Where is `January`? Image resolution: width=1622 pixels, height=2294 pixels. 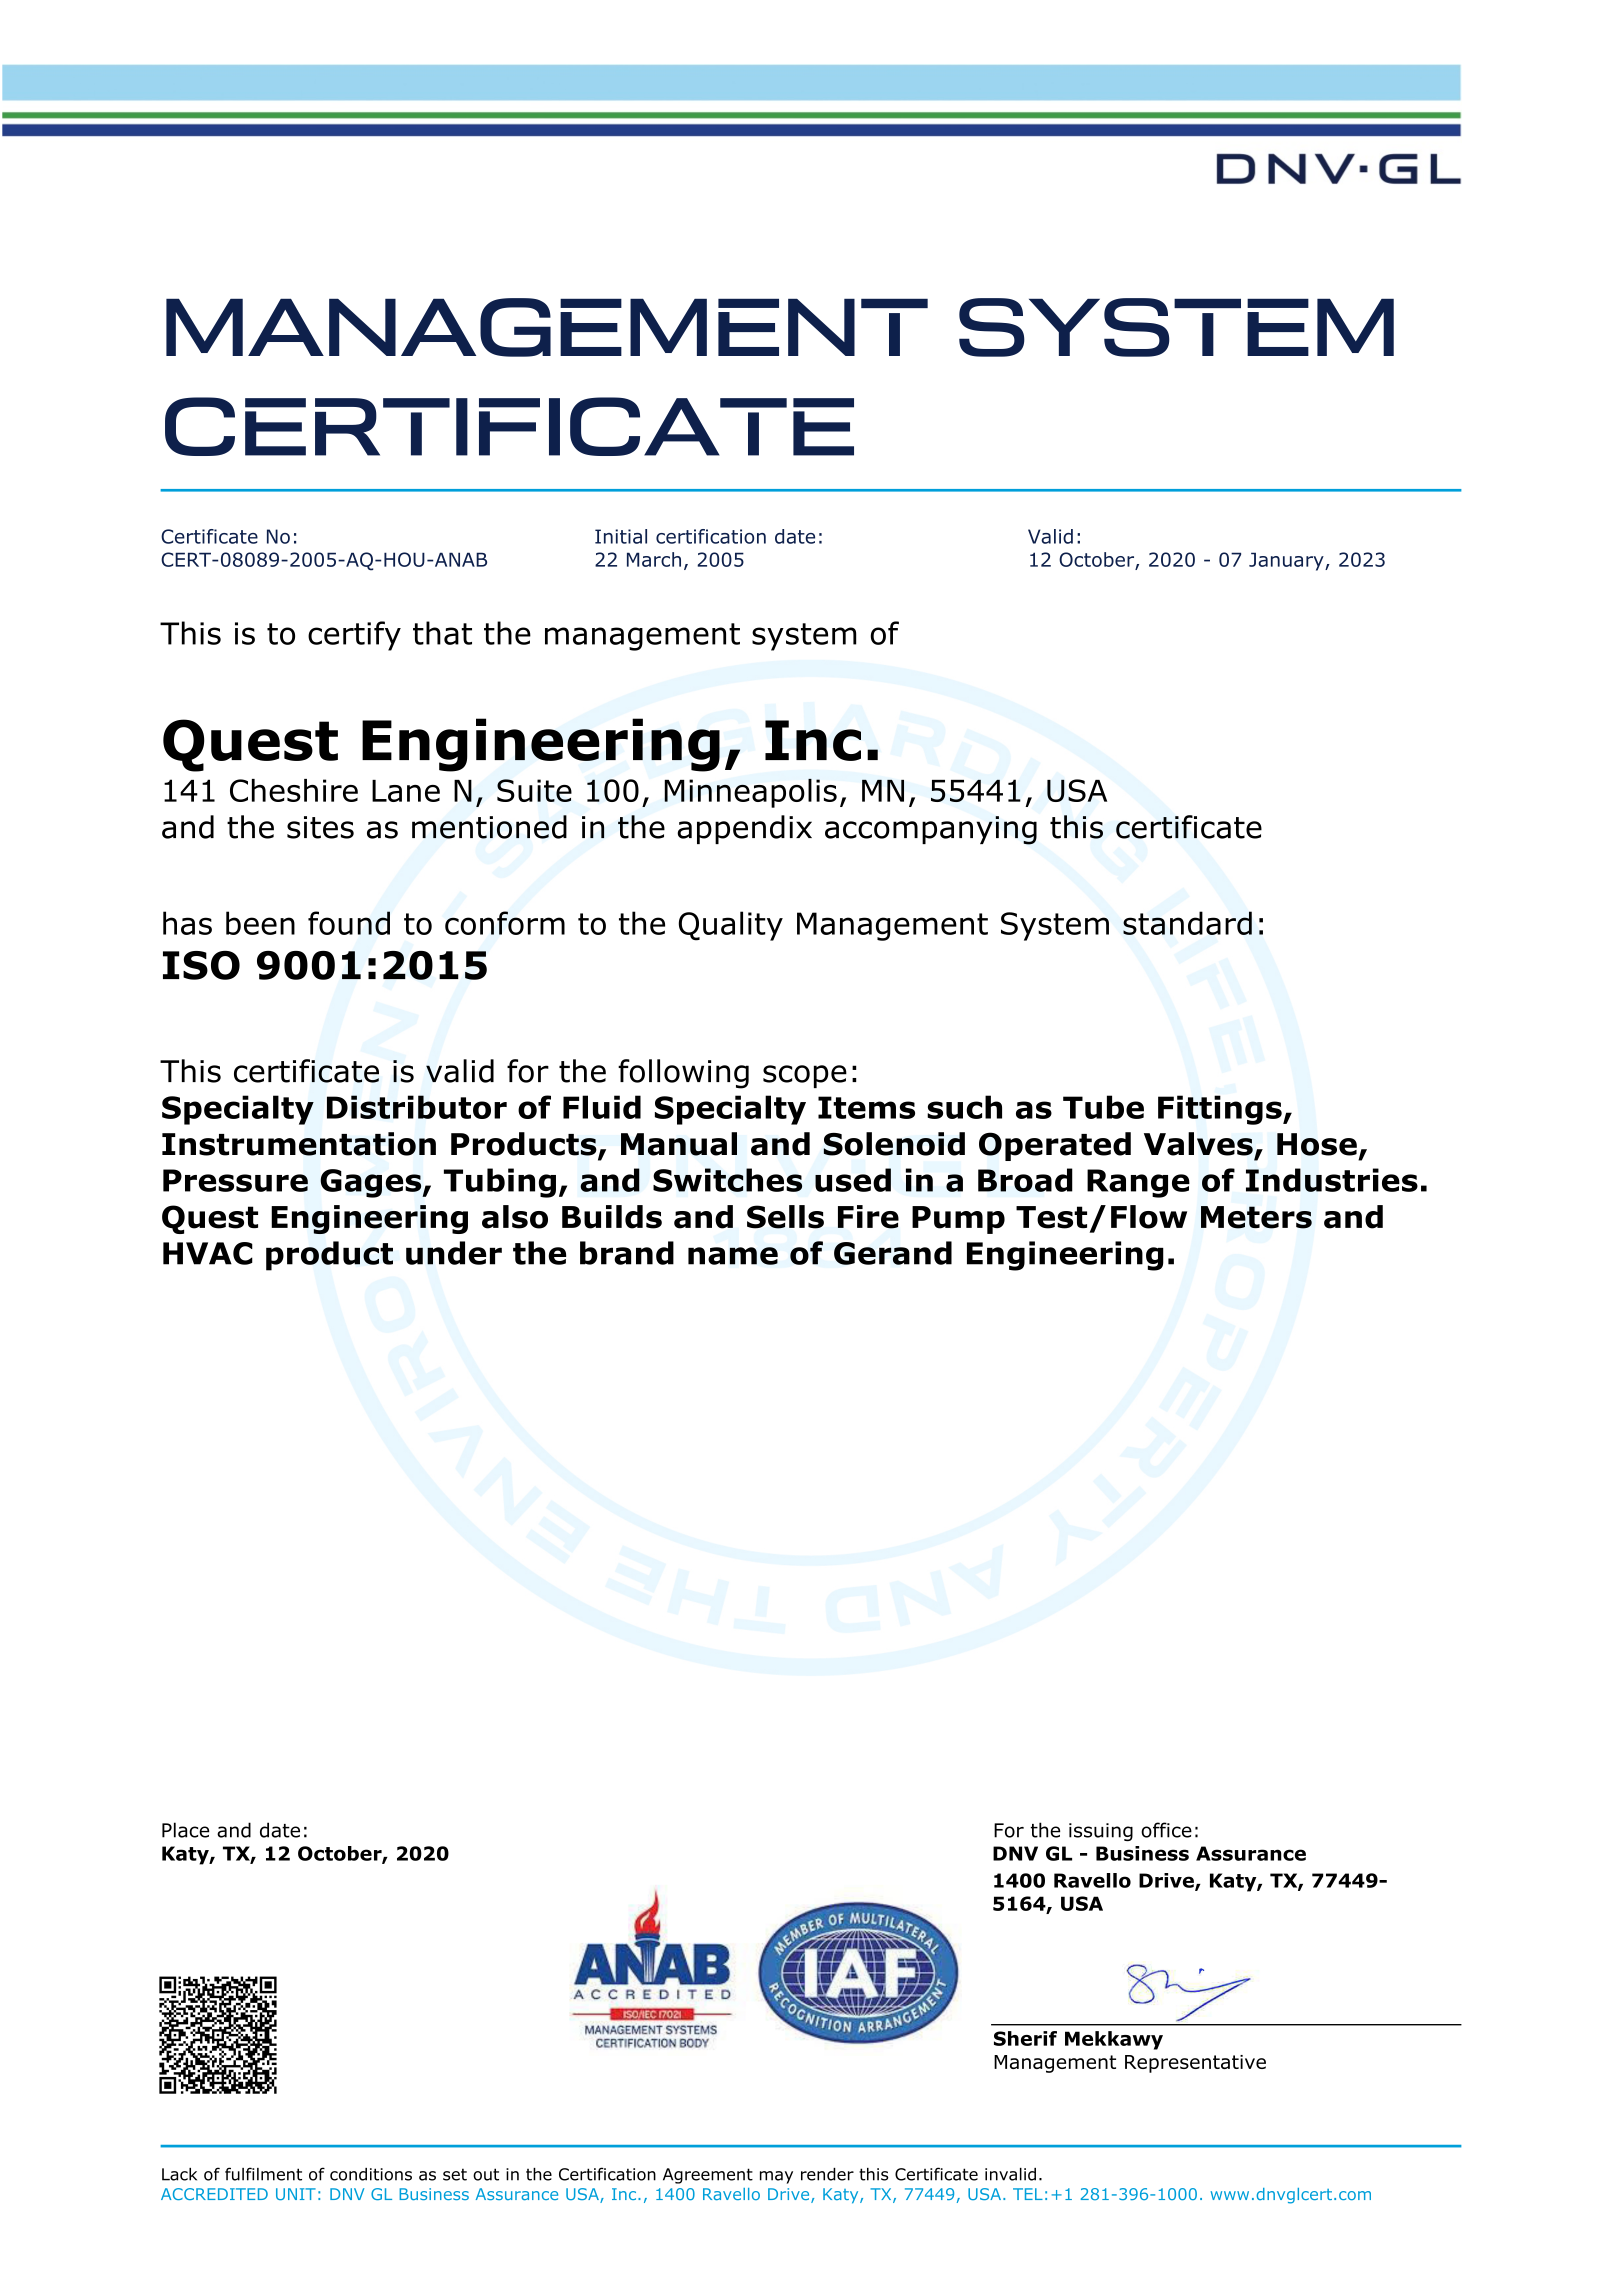 January is located at coordinates (1287, 561).
